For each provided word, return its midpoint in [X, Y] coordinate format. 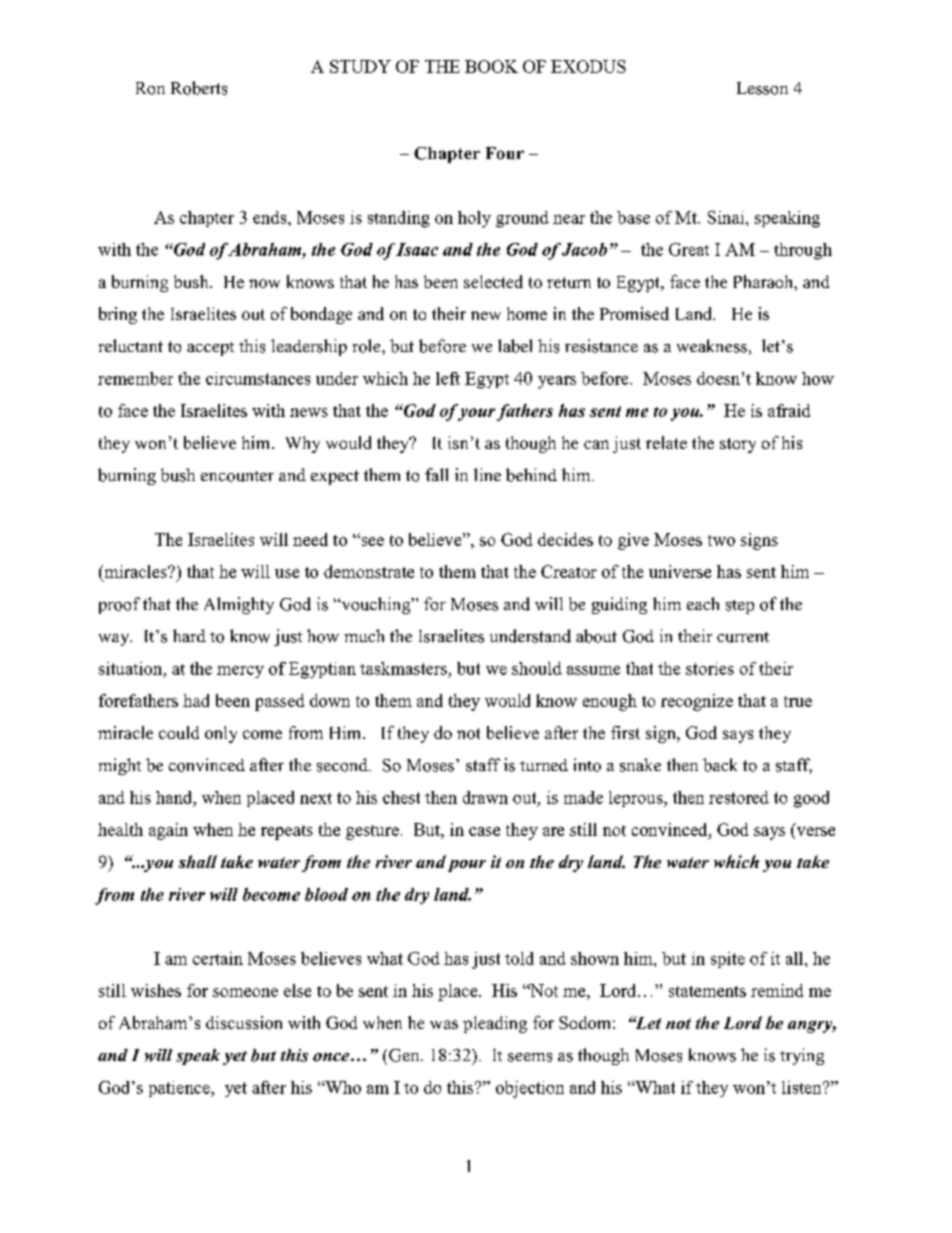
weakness [712, 346]
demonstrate [369, 571]
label [515, 346]
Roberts [199, 88]
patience [180, 1089]
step [740, 607]
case [484, 831]
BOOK [491, 66]
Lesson [762, 88]
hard [189, 635]
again [168, 831]
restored [739, 797]
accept [210, 349]
